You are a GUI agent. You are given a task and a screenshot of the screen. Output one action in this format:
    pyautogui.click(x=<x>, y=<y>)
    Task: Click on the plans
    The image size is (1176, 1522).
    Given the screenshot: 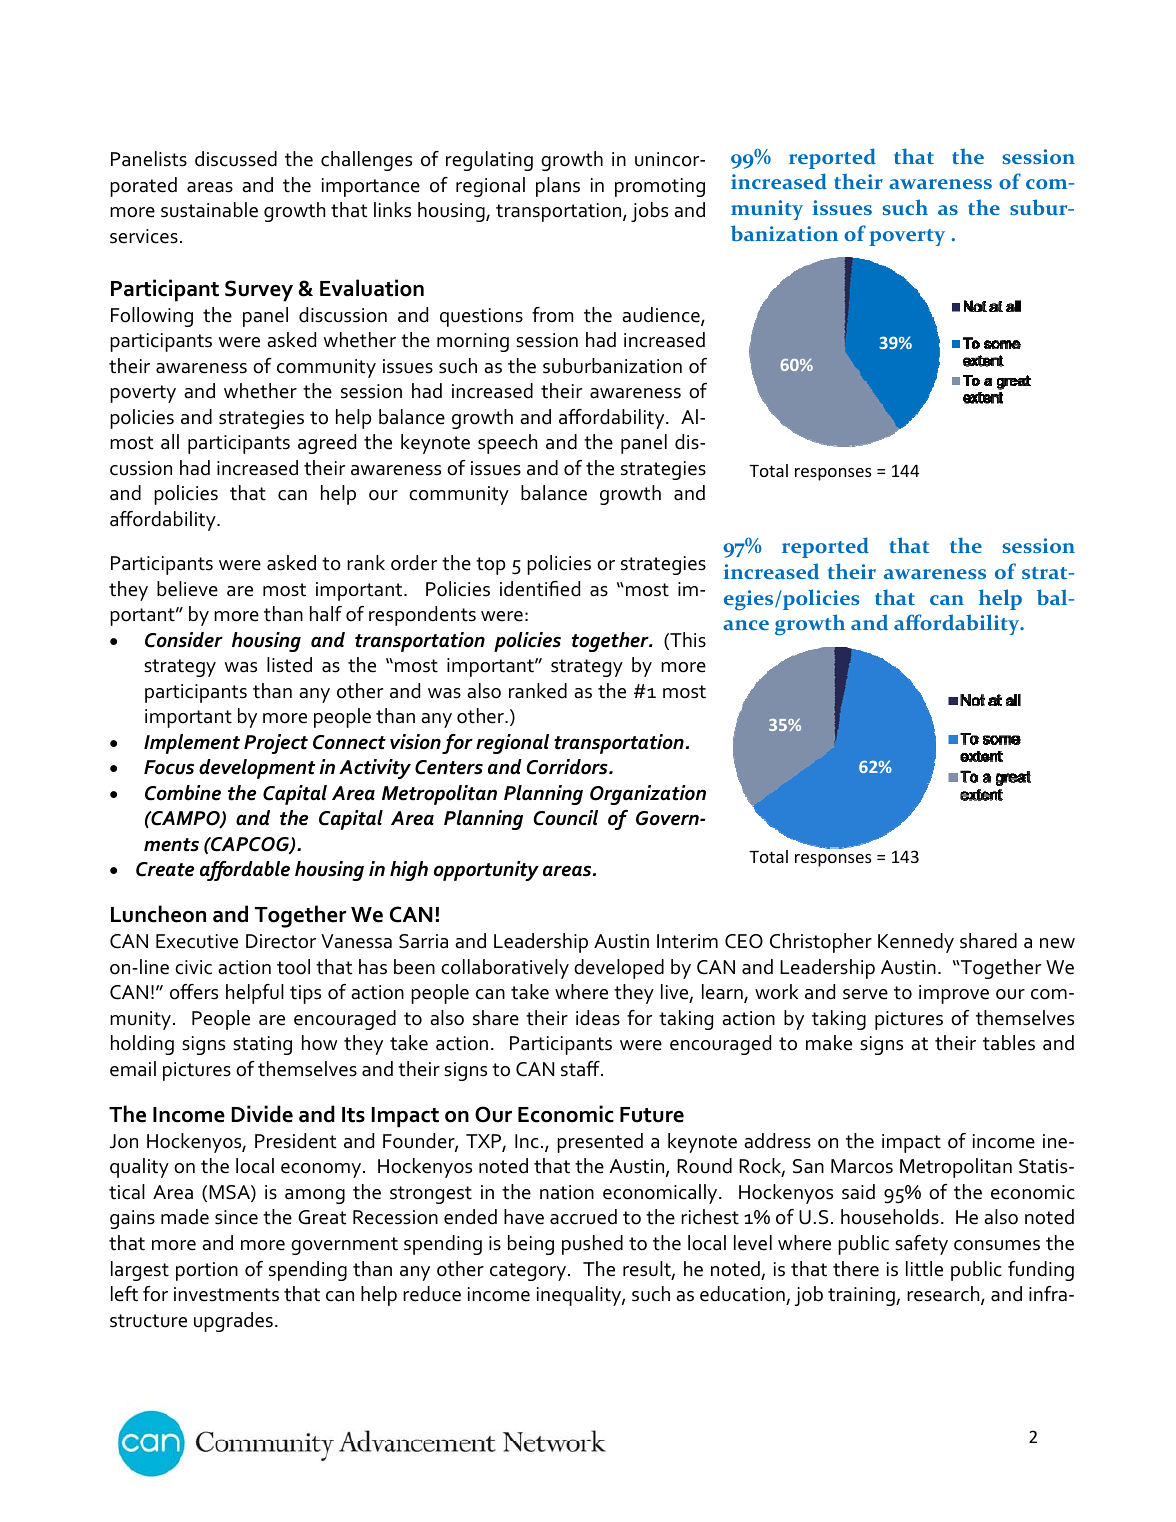 What is the action you would take?
    pyautogui.click(x=558, y=187)
